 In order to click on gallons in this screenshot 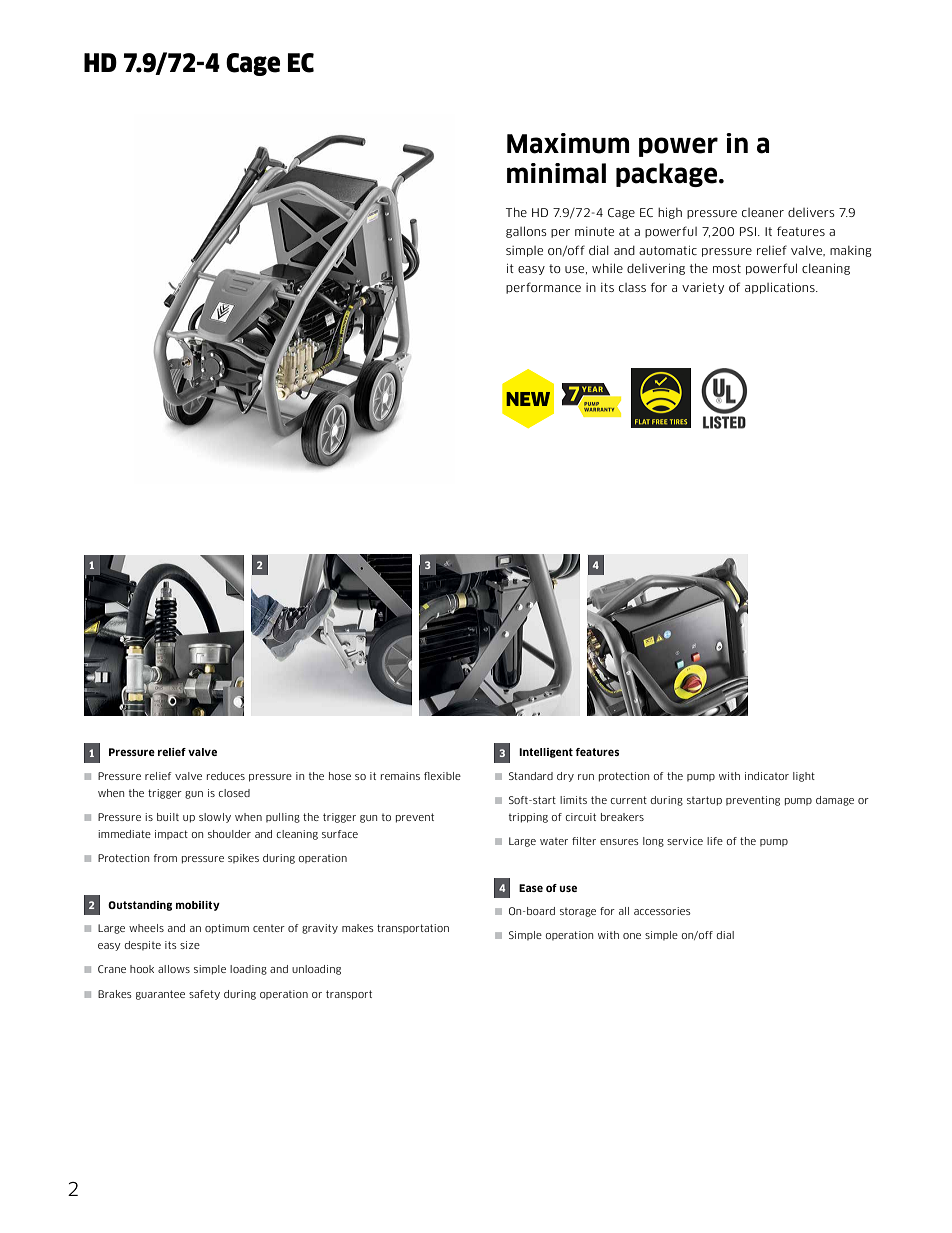, I will do `click(526, 232)`.
